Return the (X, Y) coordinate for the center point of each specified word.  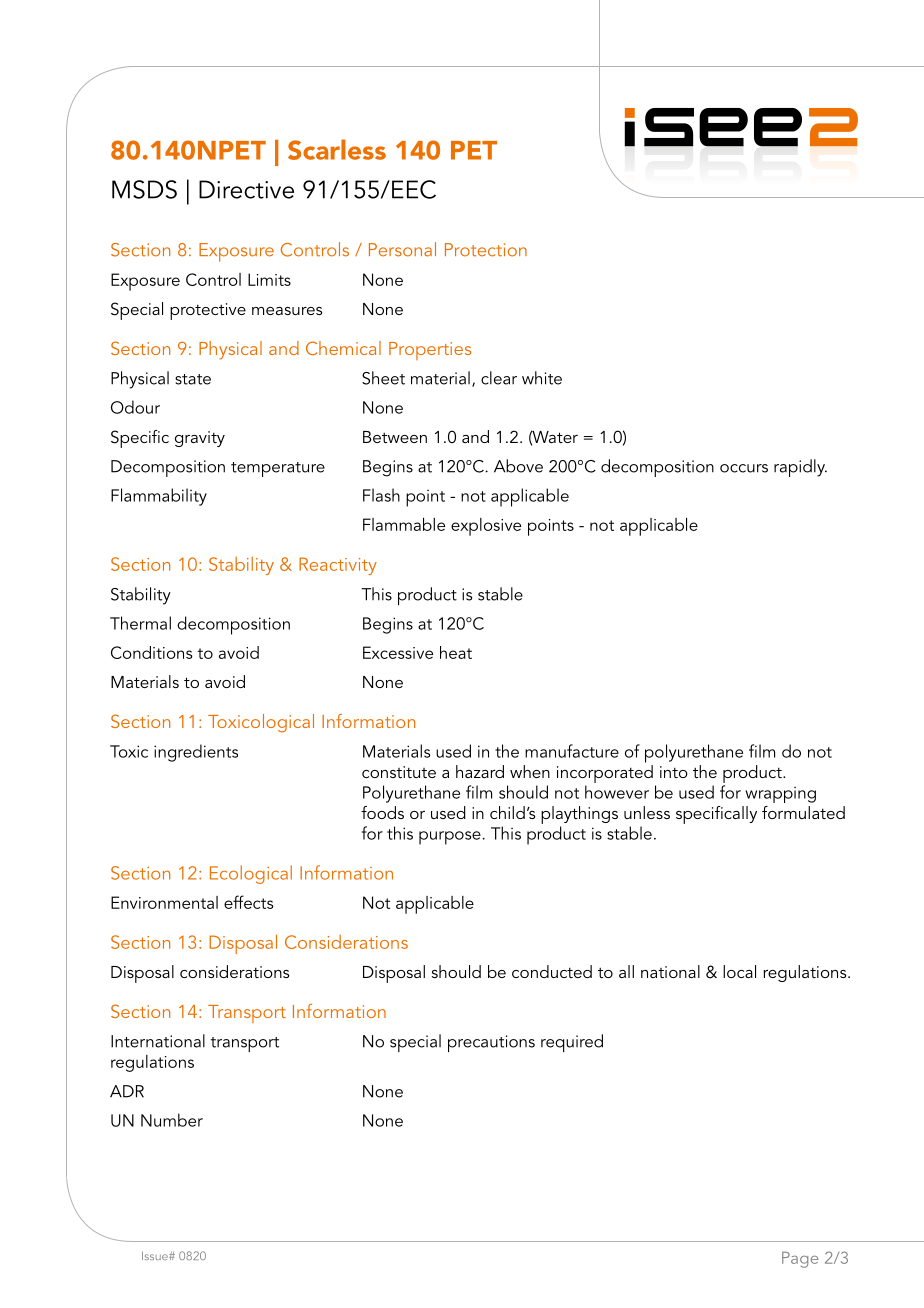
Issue (156, 1255)
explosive (486, 527)
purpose (450, 838)
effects (249, 902)
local (739, 971)
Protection (486, 250)
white (542, 378)
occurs (744, 468)
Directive (246, 189)
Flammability (159, 497)
